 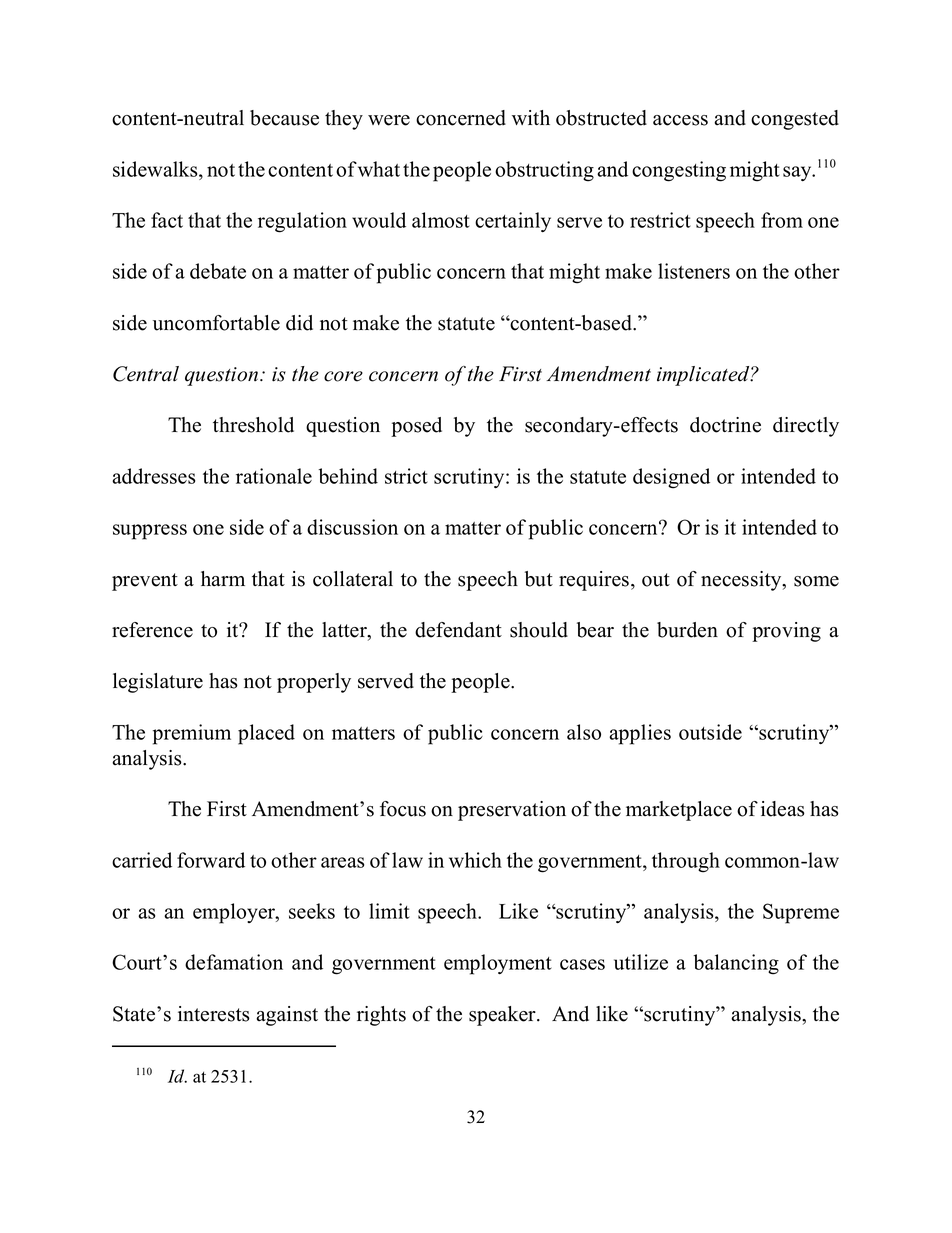 What do you see at coordinates (223, 578) in the screenshot?
I see `harm` at bounding box center [223, 578].
